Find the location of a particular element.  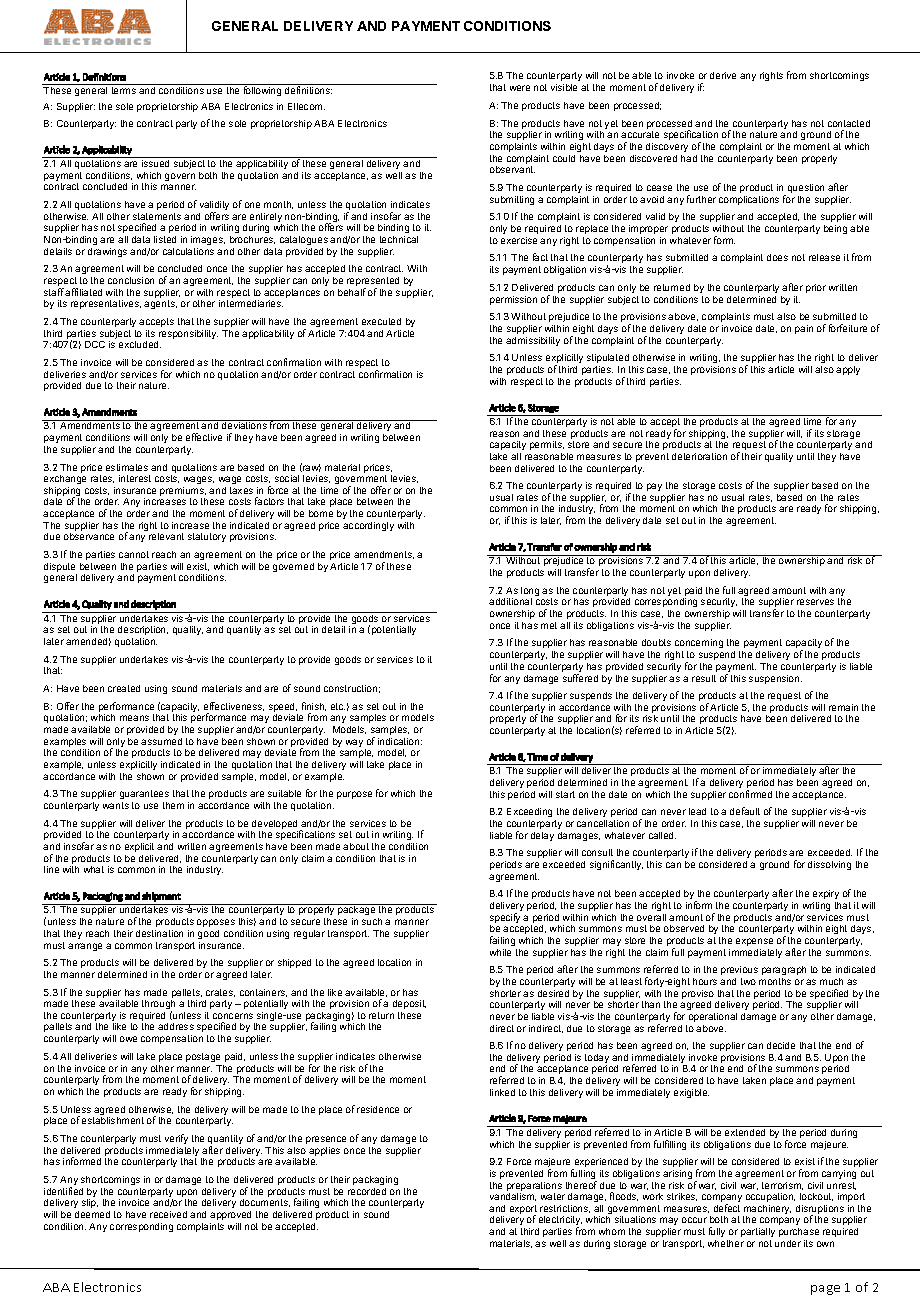

were is located at coordinates (520, 88).
